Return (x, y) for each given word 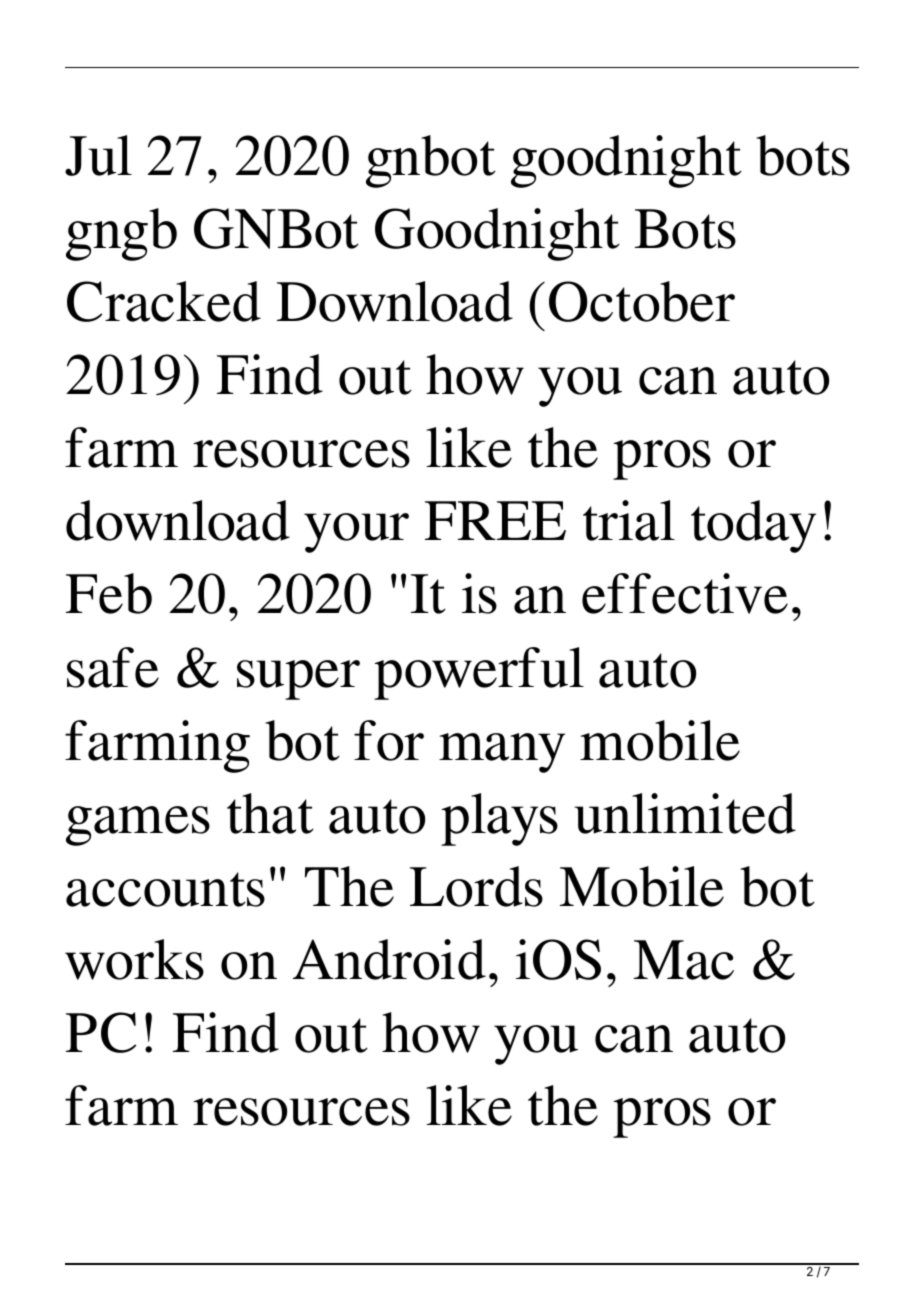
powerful (479, 673)
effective (685, 593)
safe (113, 667)
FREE (495, 520)
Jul (98, 155)
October (642, 301)
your (356, 533)
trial (629, 520)
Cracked (164, 301)
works (134, 959)
